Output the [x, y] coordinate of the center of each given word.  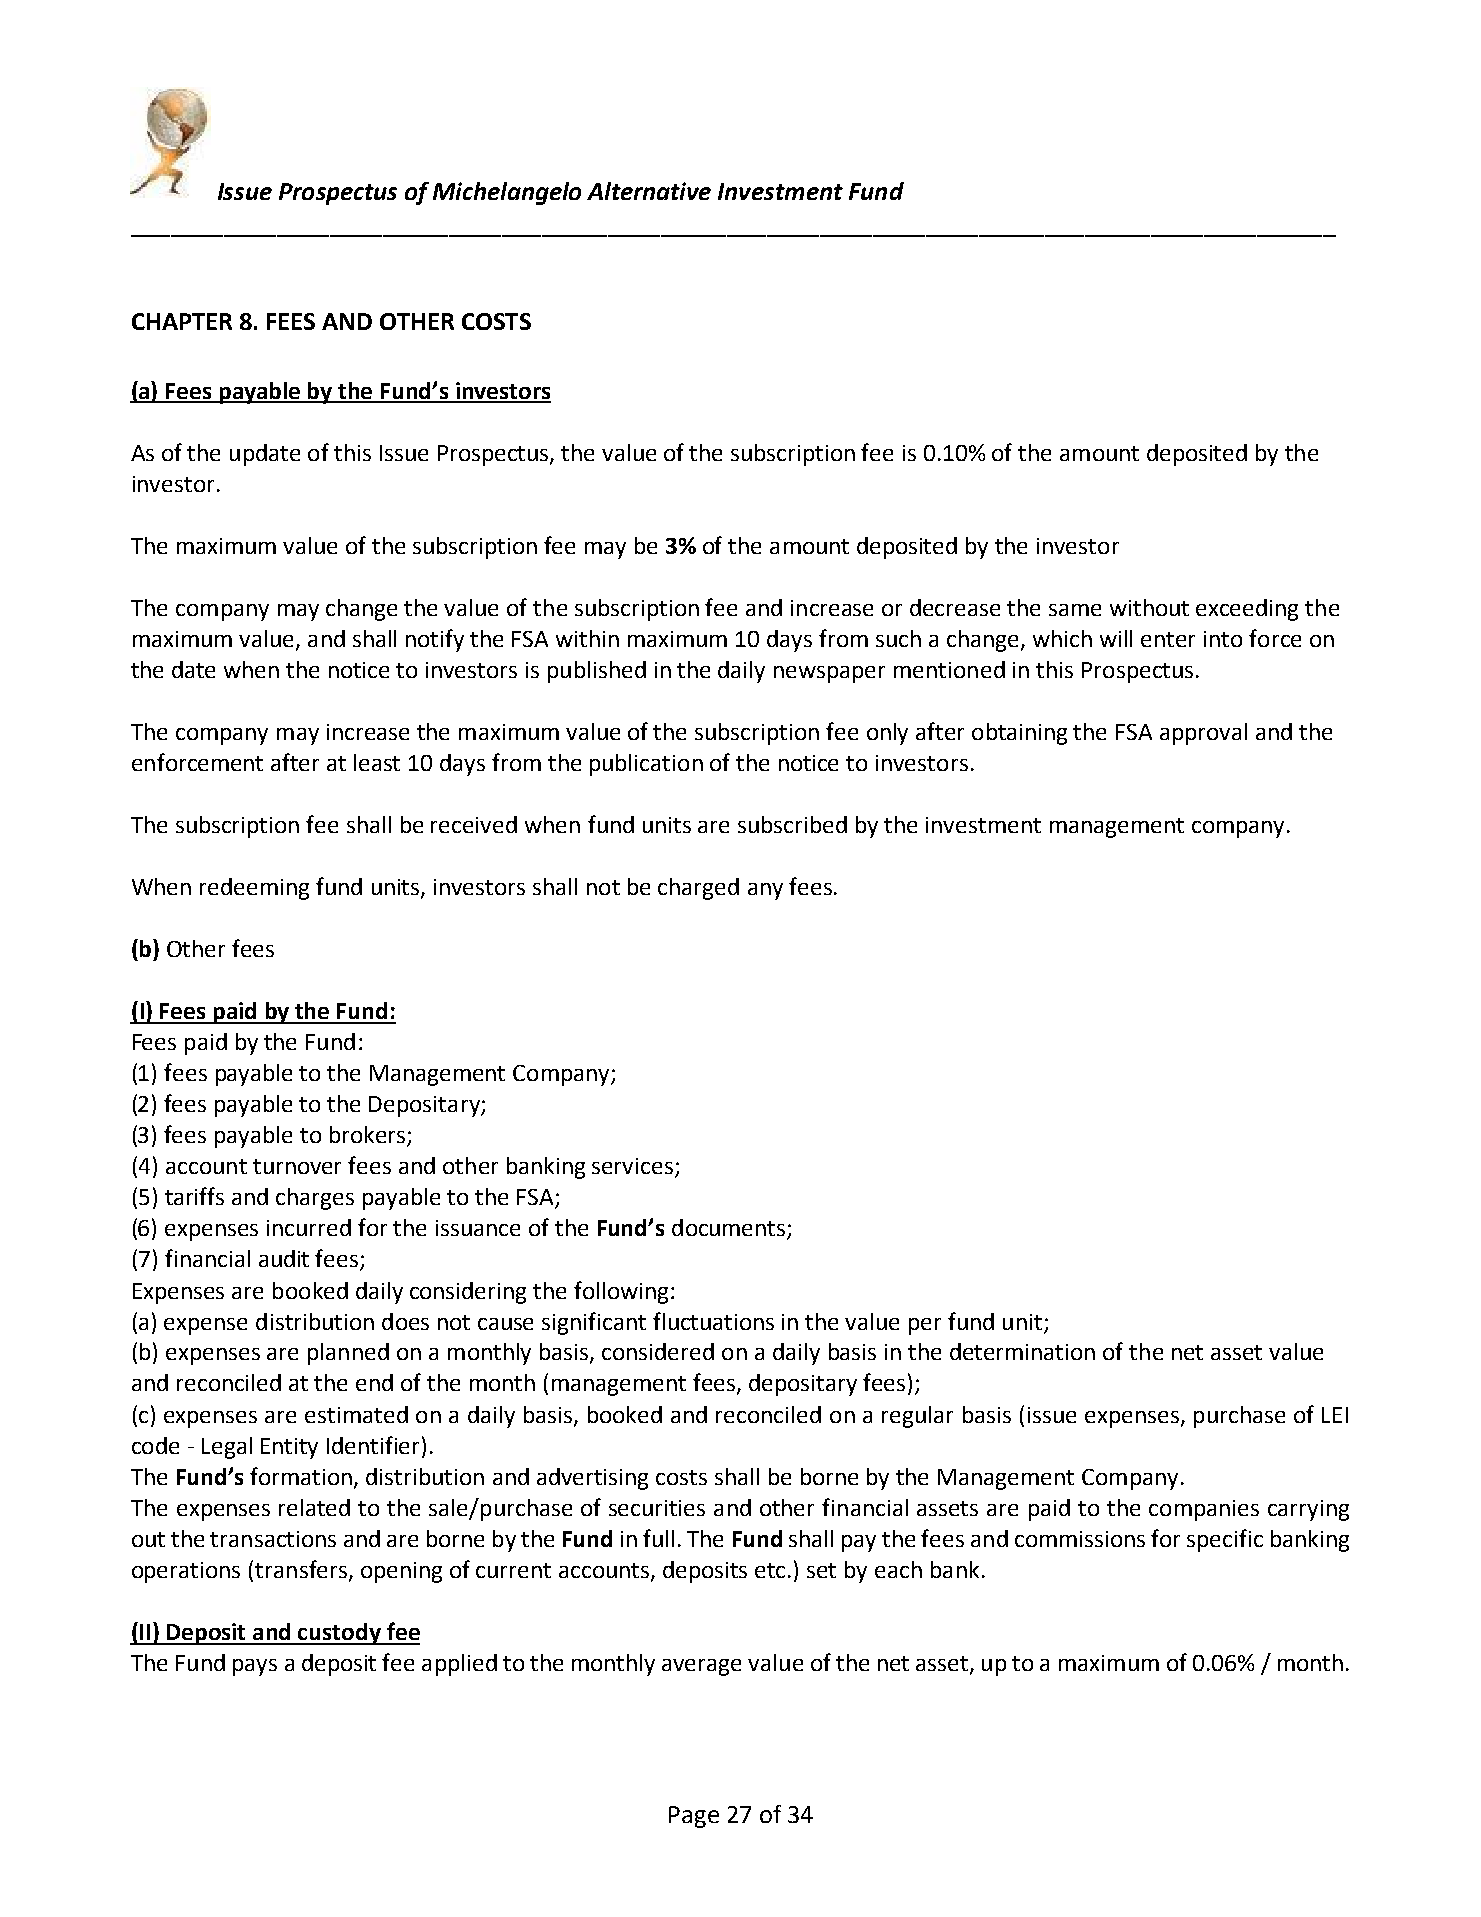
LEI [1335, 1415]
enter [1168, 639]
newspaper [829, 674]
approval [1203, 734]
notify [435, 640]
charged [698, 889]
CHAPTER [182, 321]
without [1149, 607]
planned [348, 1354]
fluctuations [713, 1321]
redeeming [254, 889]
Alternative [649, 191]
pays [255, 1667]
